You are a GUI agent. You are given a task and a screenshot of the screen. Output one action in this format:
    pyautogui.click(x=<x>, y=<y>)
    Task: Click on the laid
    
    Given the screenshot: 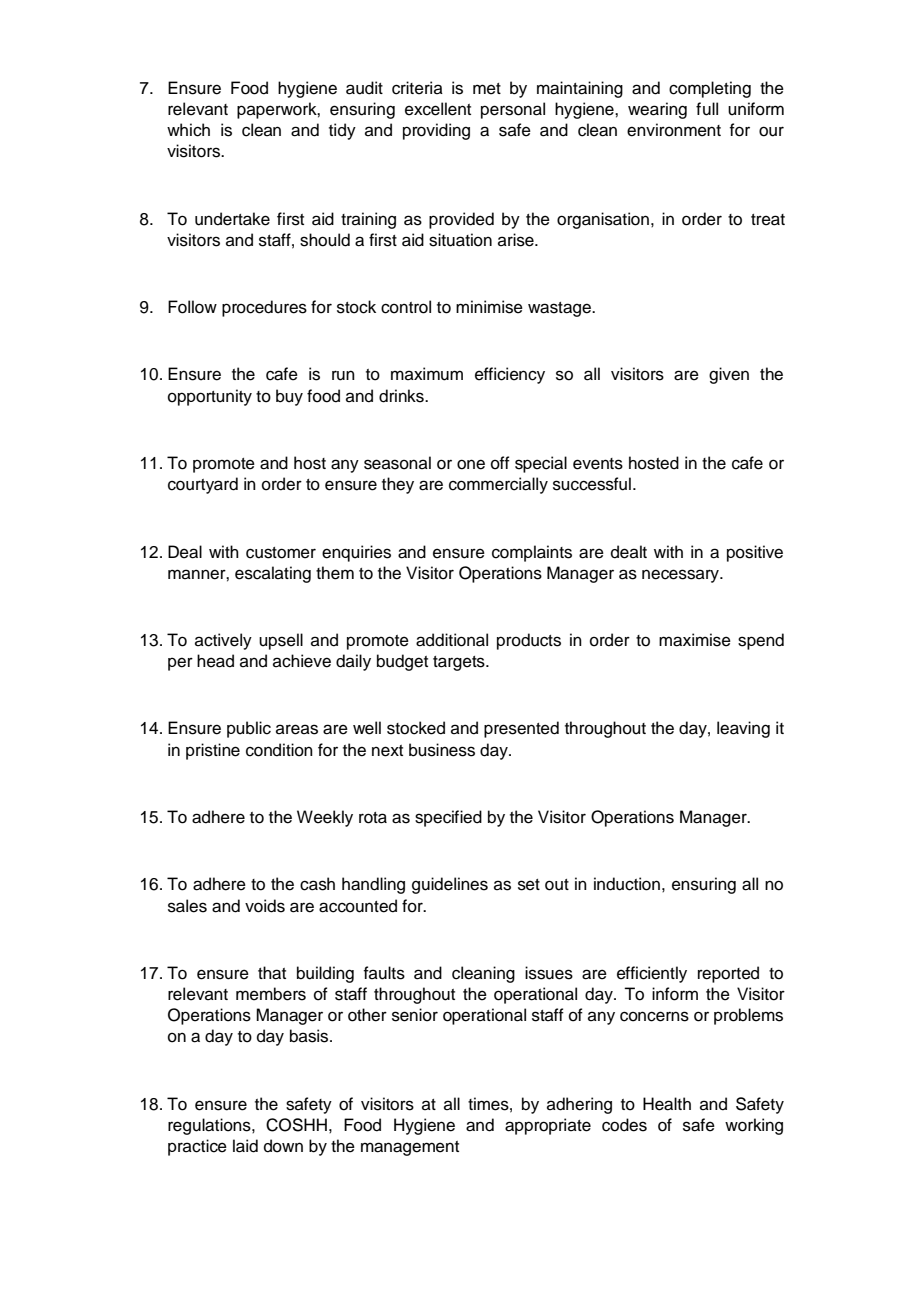 What is the action you would take?
    pyautogui.click(x=245, y=1146)
